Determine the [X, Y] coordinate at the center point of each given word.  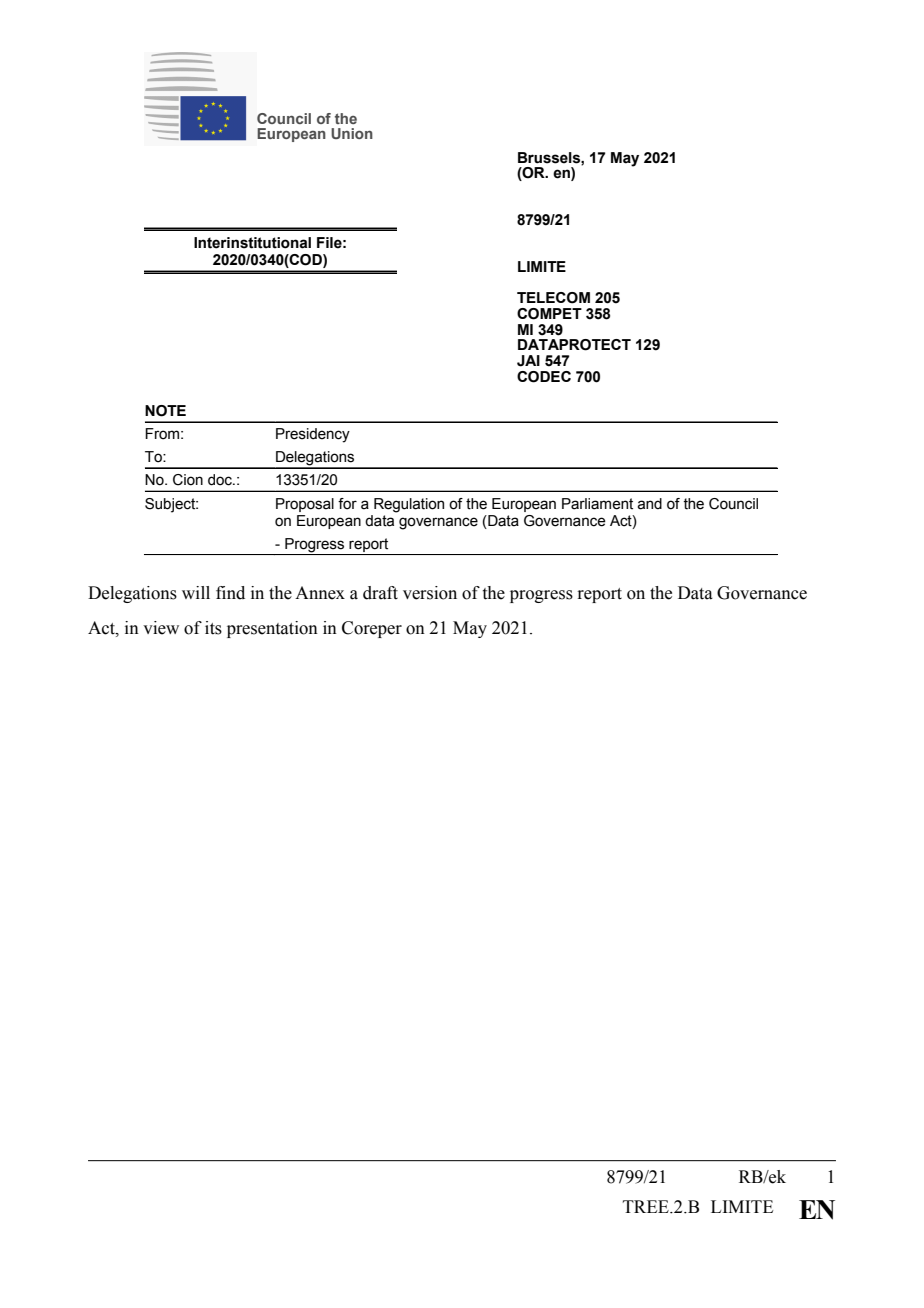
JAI [528, 361]
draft [380, 593]
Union [352, 133]
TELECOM [553, 298]
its [213, 628]
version [430, 593]
